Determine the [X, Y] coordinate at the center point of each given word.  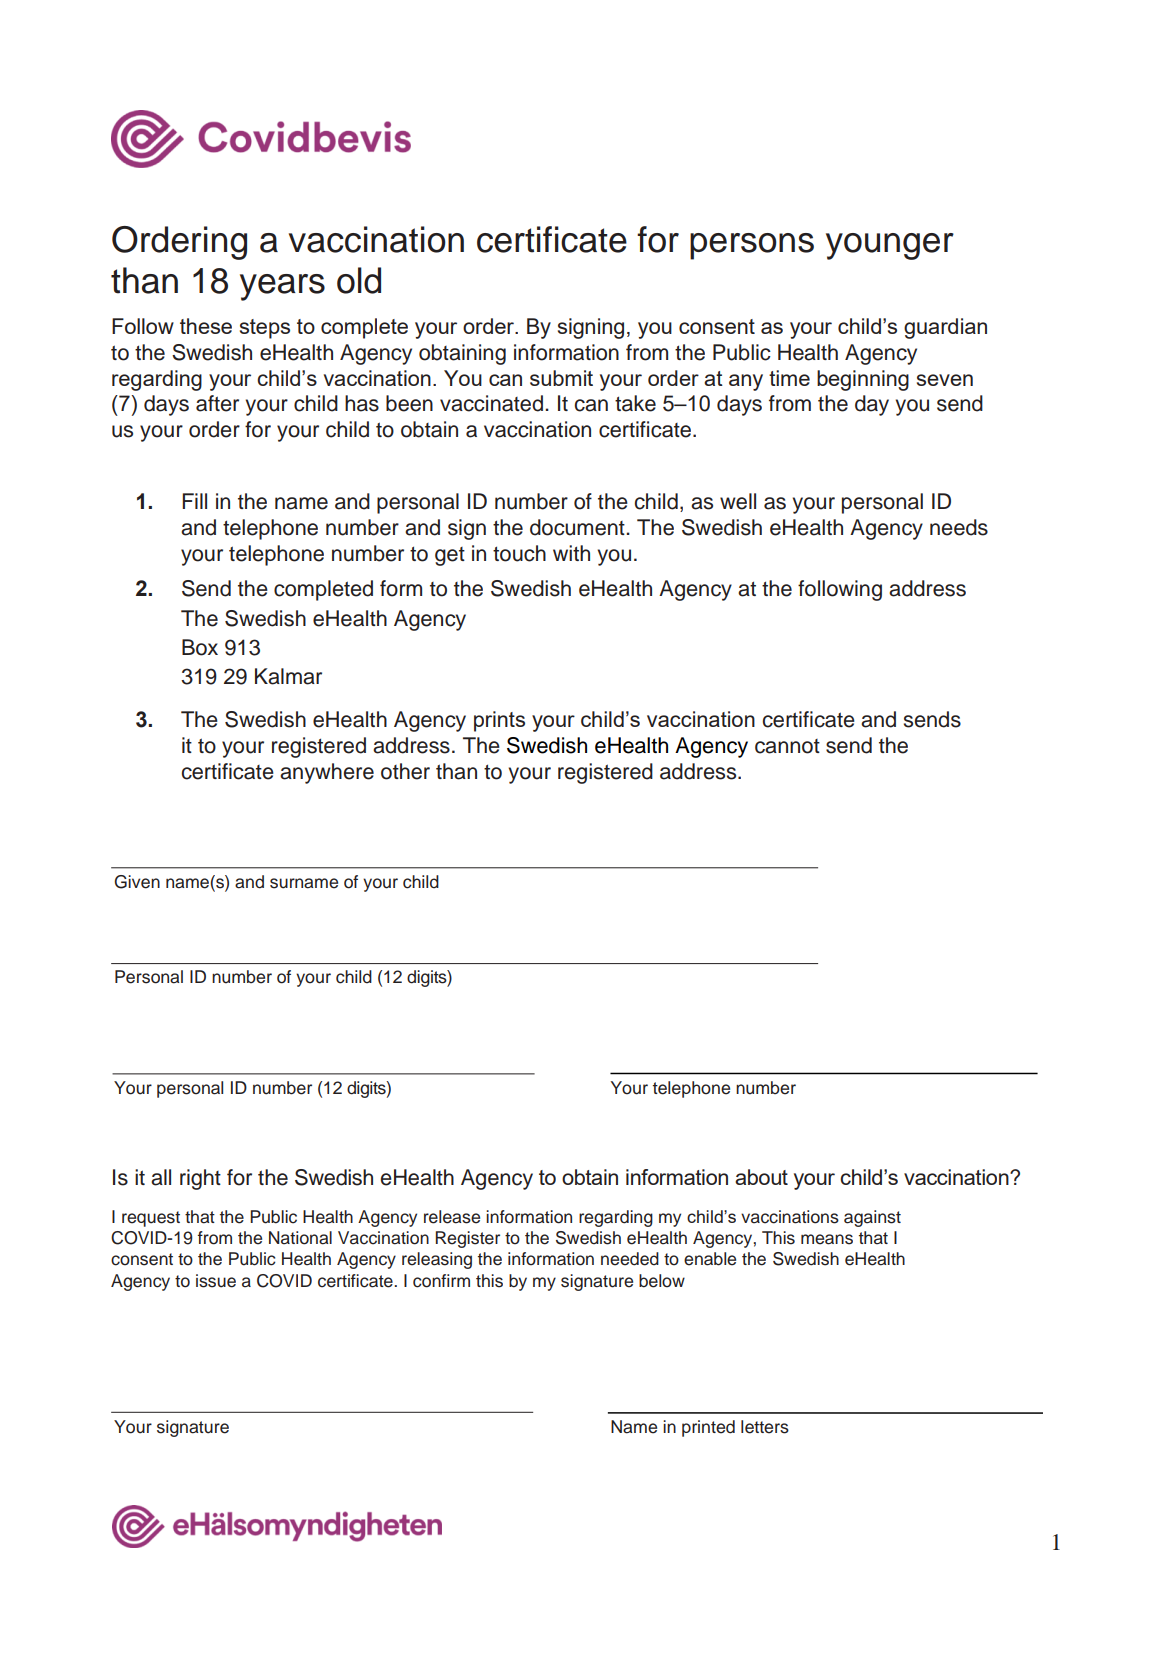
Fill [194, 501]
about [761, 1177]
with [571, 553]
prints [499, 721]
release [452, 1217]
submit [561, 378]
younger [890, 246]
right [200, 1179]
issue [216, 1281]
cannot [787, 746]
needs [959, 527]
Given [137, 882]
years [282, 287]
